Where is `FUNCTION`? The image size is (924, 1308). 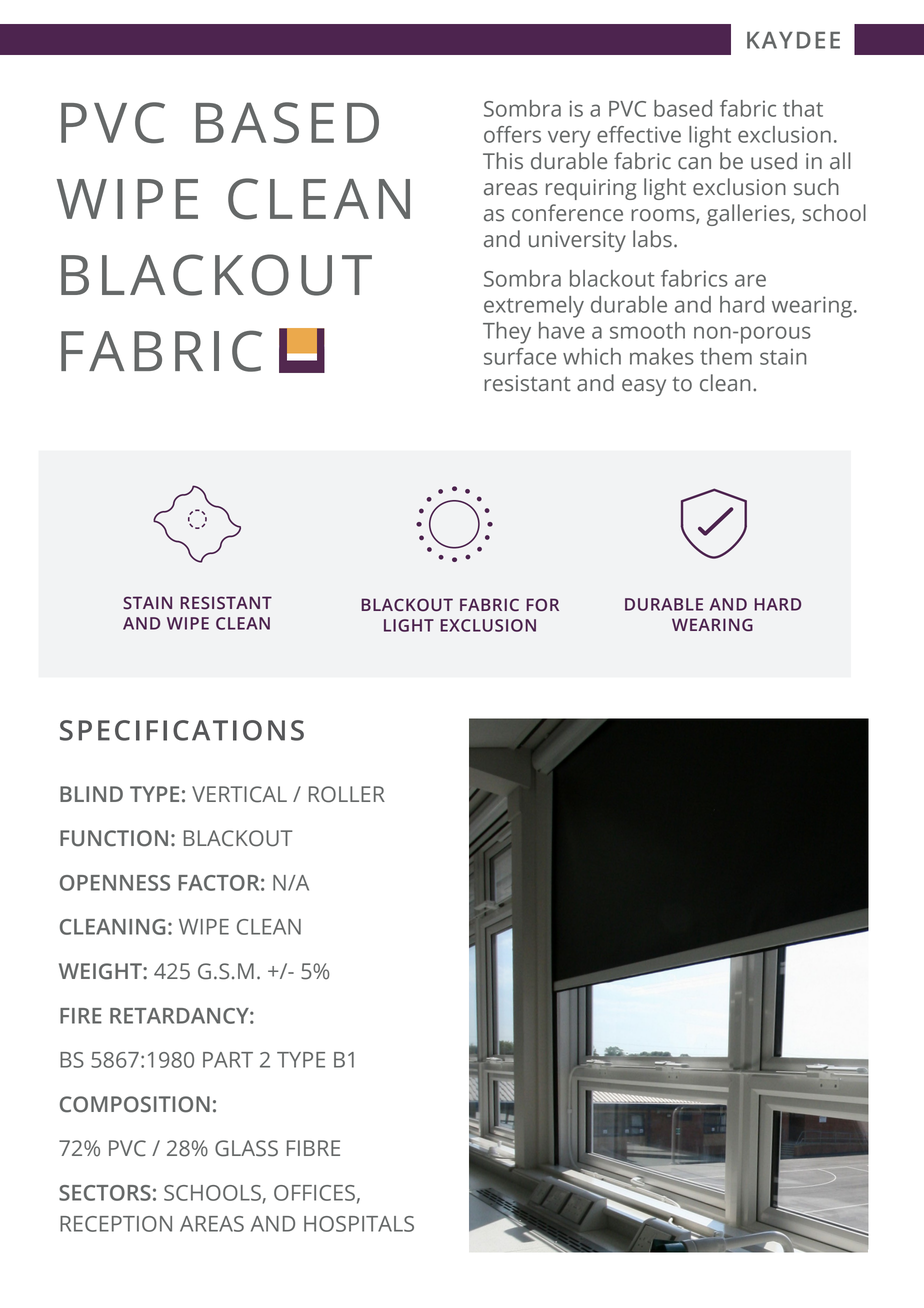 FUNCTION is located at coordinates (114, 838).
